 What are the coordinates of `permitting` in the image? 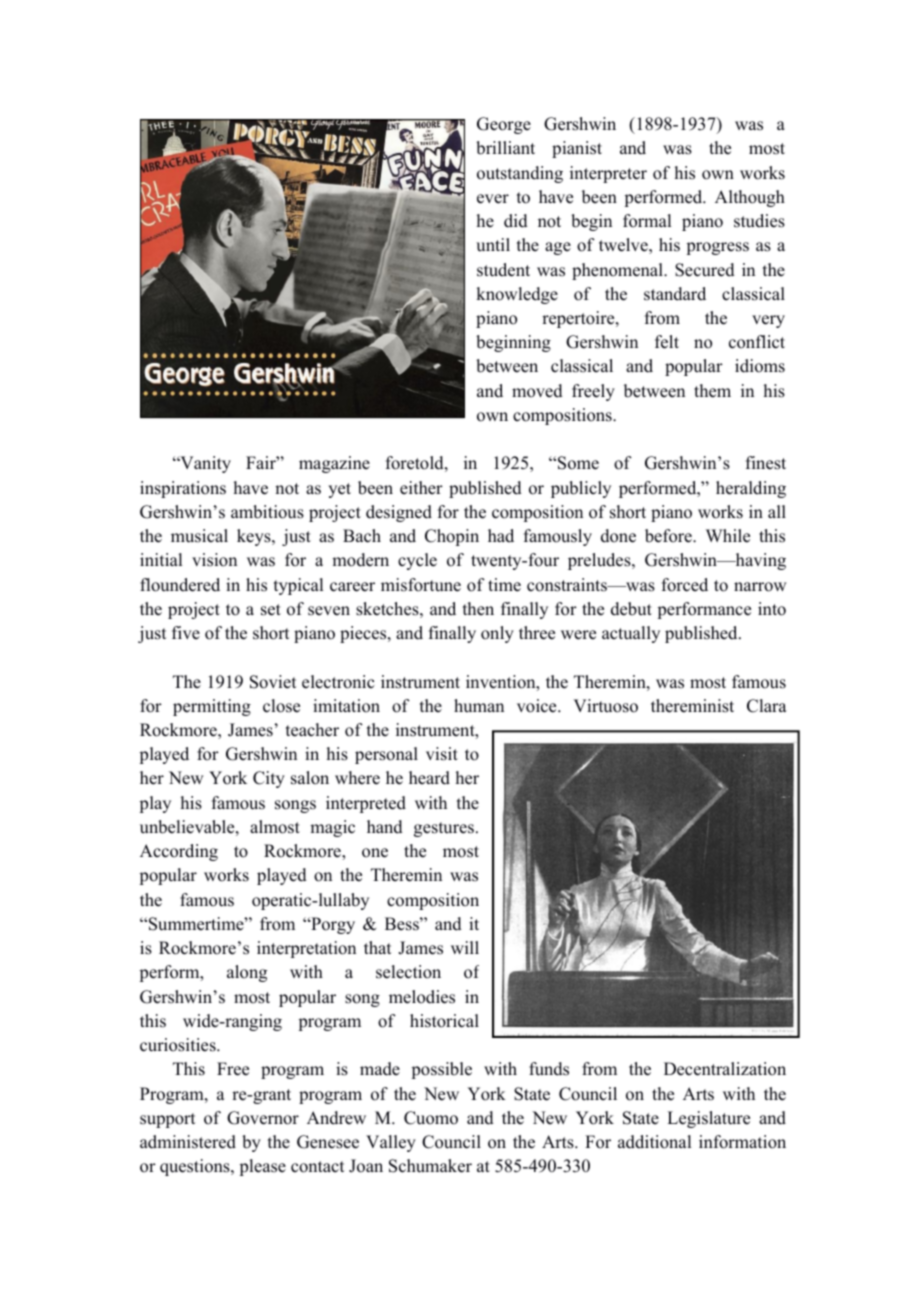 It's located at (212, 707).
